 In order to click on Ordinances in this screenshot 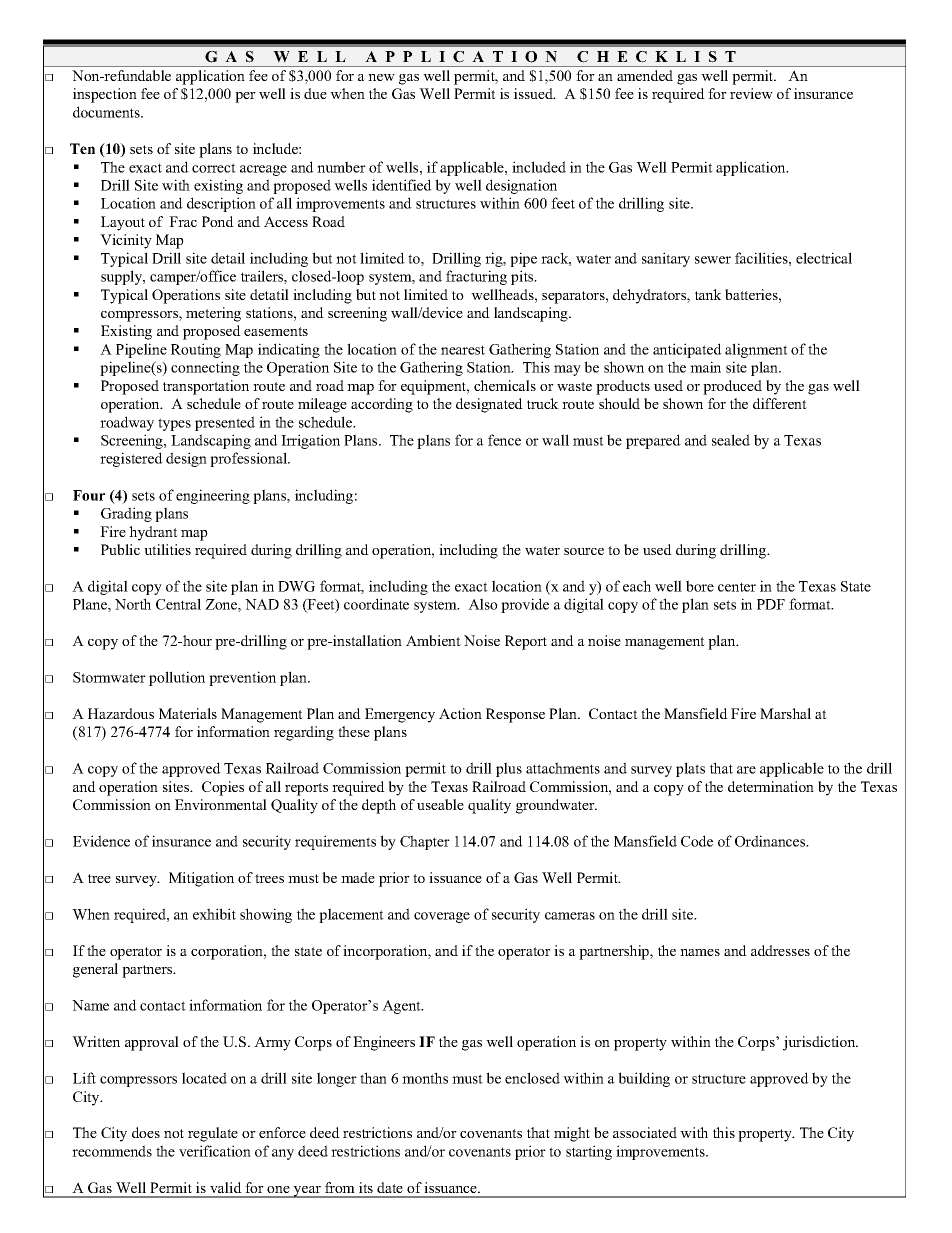, I will do `click(771, 841)`.
